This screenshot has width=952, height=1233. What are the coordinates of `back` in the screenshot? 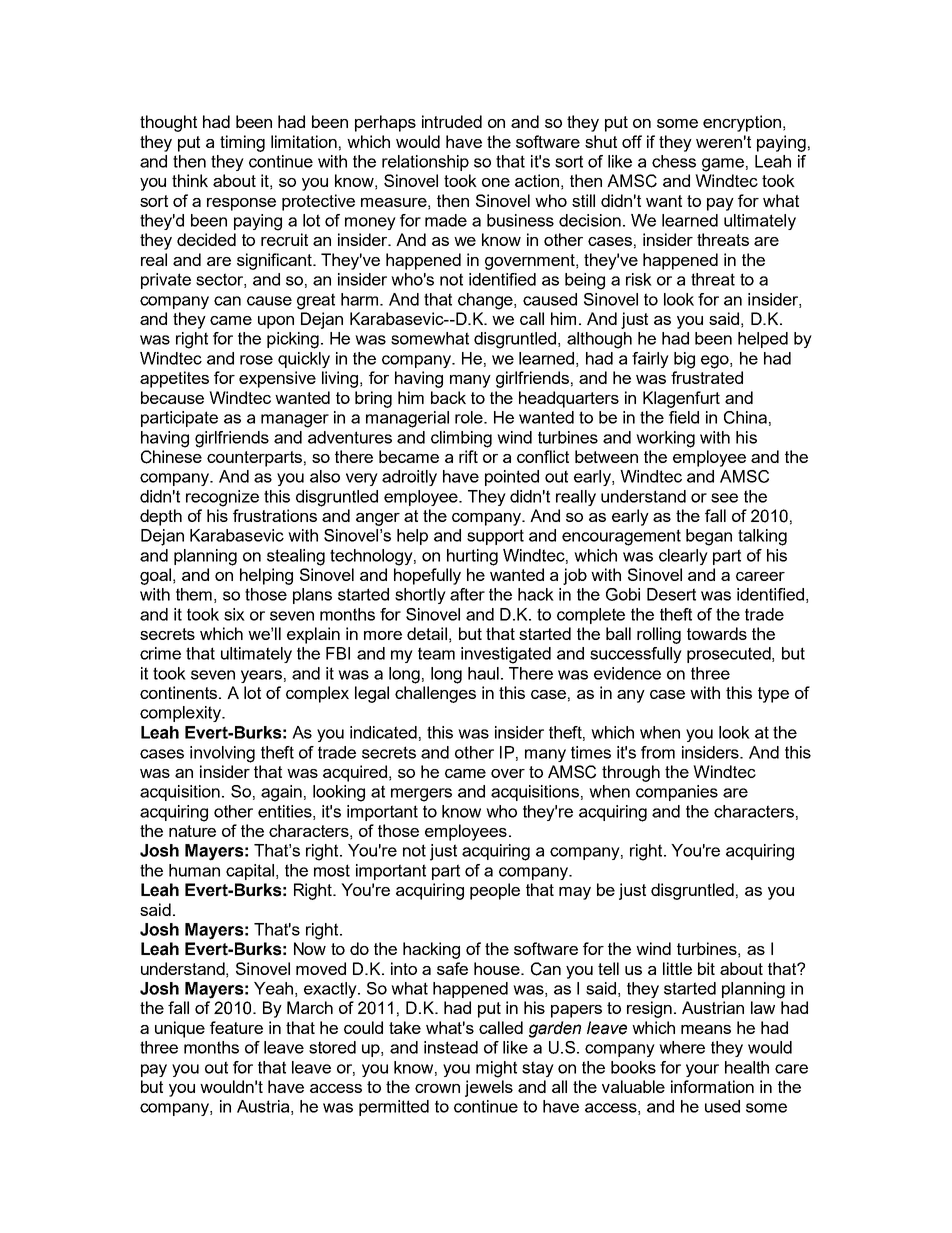 It's located at (448, 397).
